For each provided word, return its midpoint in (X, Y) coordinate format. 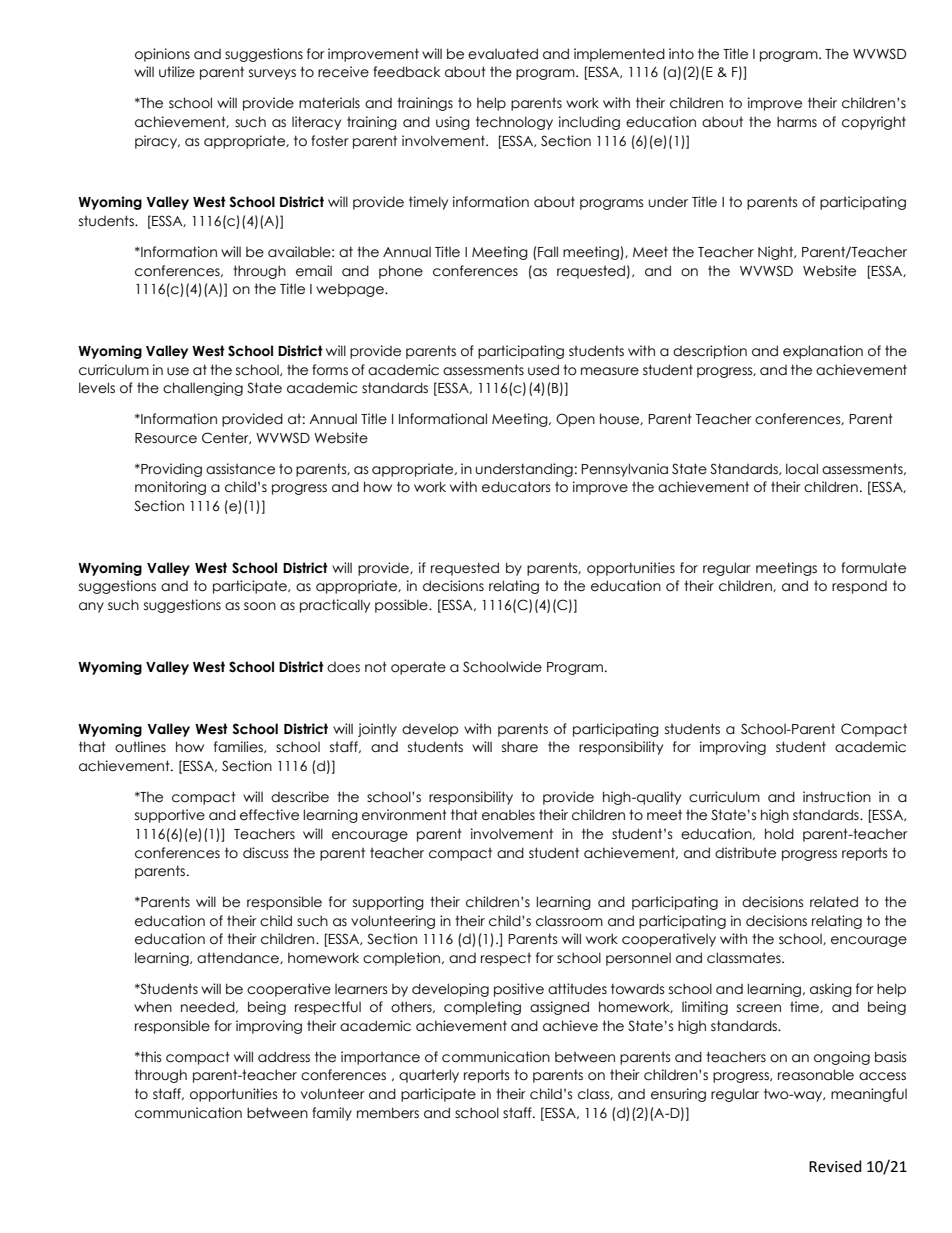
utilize (177, 72)
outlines (140, 747)
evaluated (503, 54)
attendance (239, 958)
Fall (548, 252)
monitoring (170, 488)
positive (519, 990)
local (802, 469)
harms (797, 122)
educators (516, 487)
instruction (837, 797)
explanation (823, 352)
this (150, 1056)
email (314, 271)
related (834, 902)
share (520, 747)
